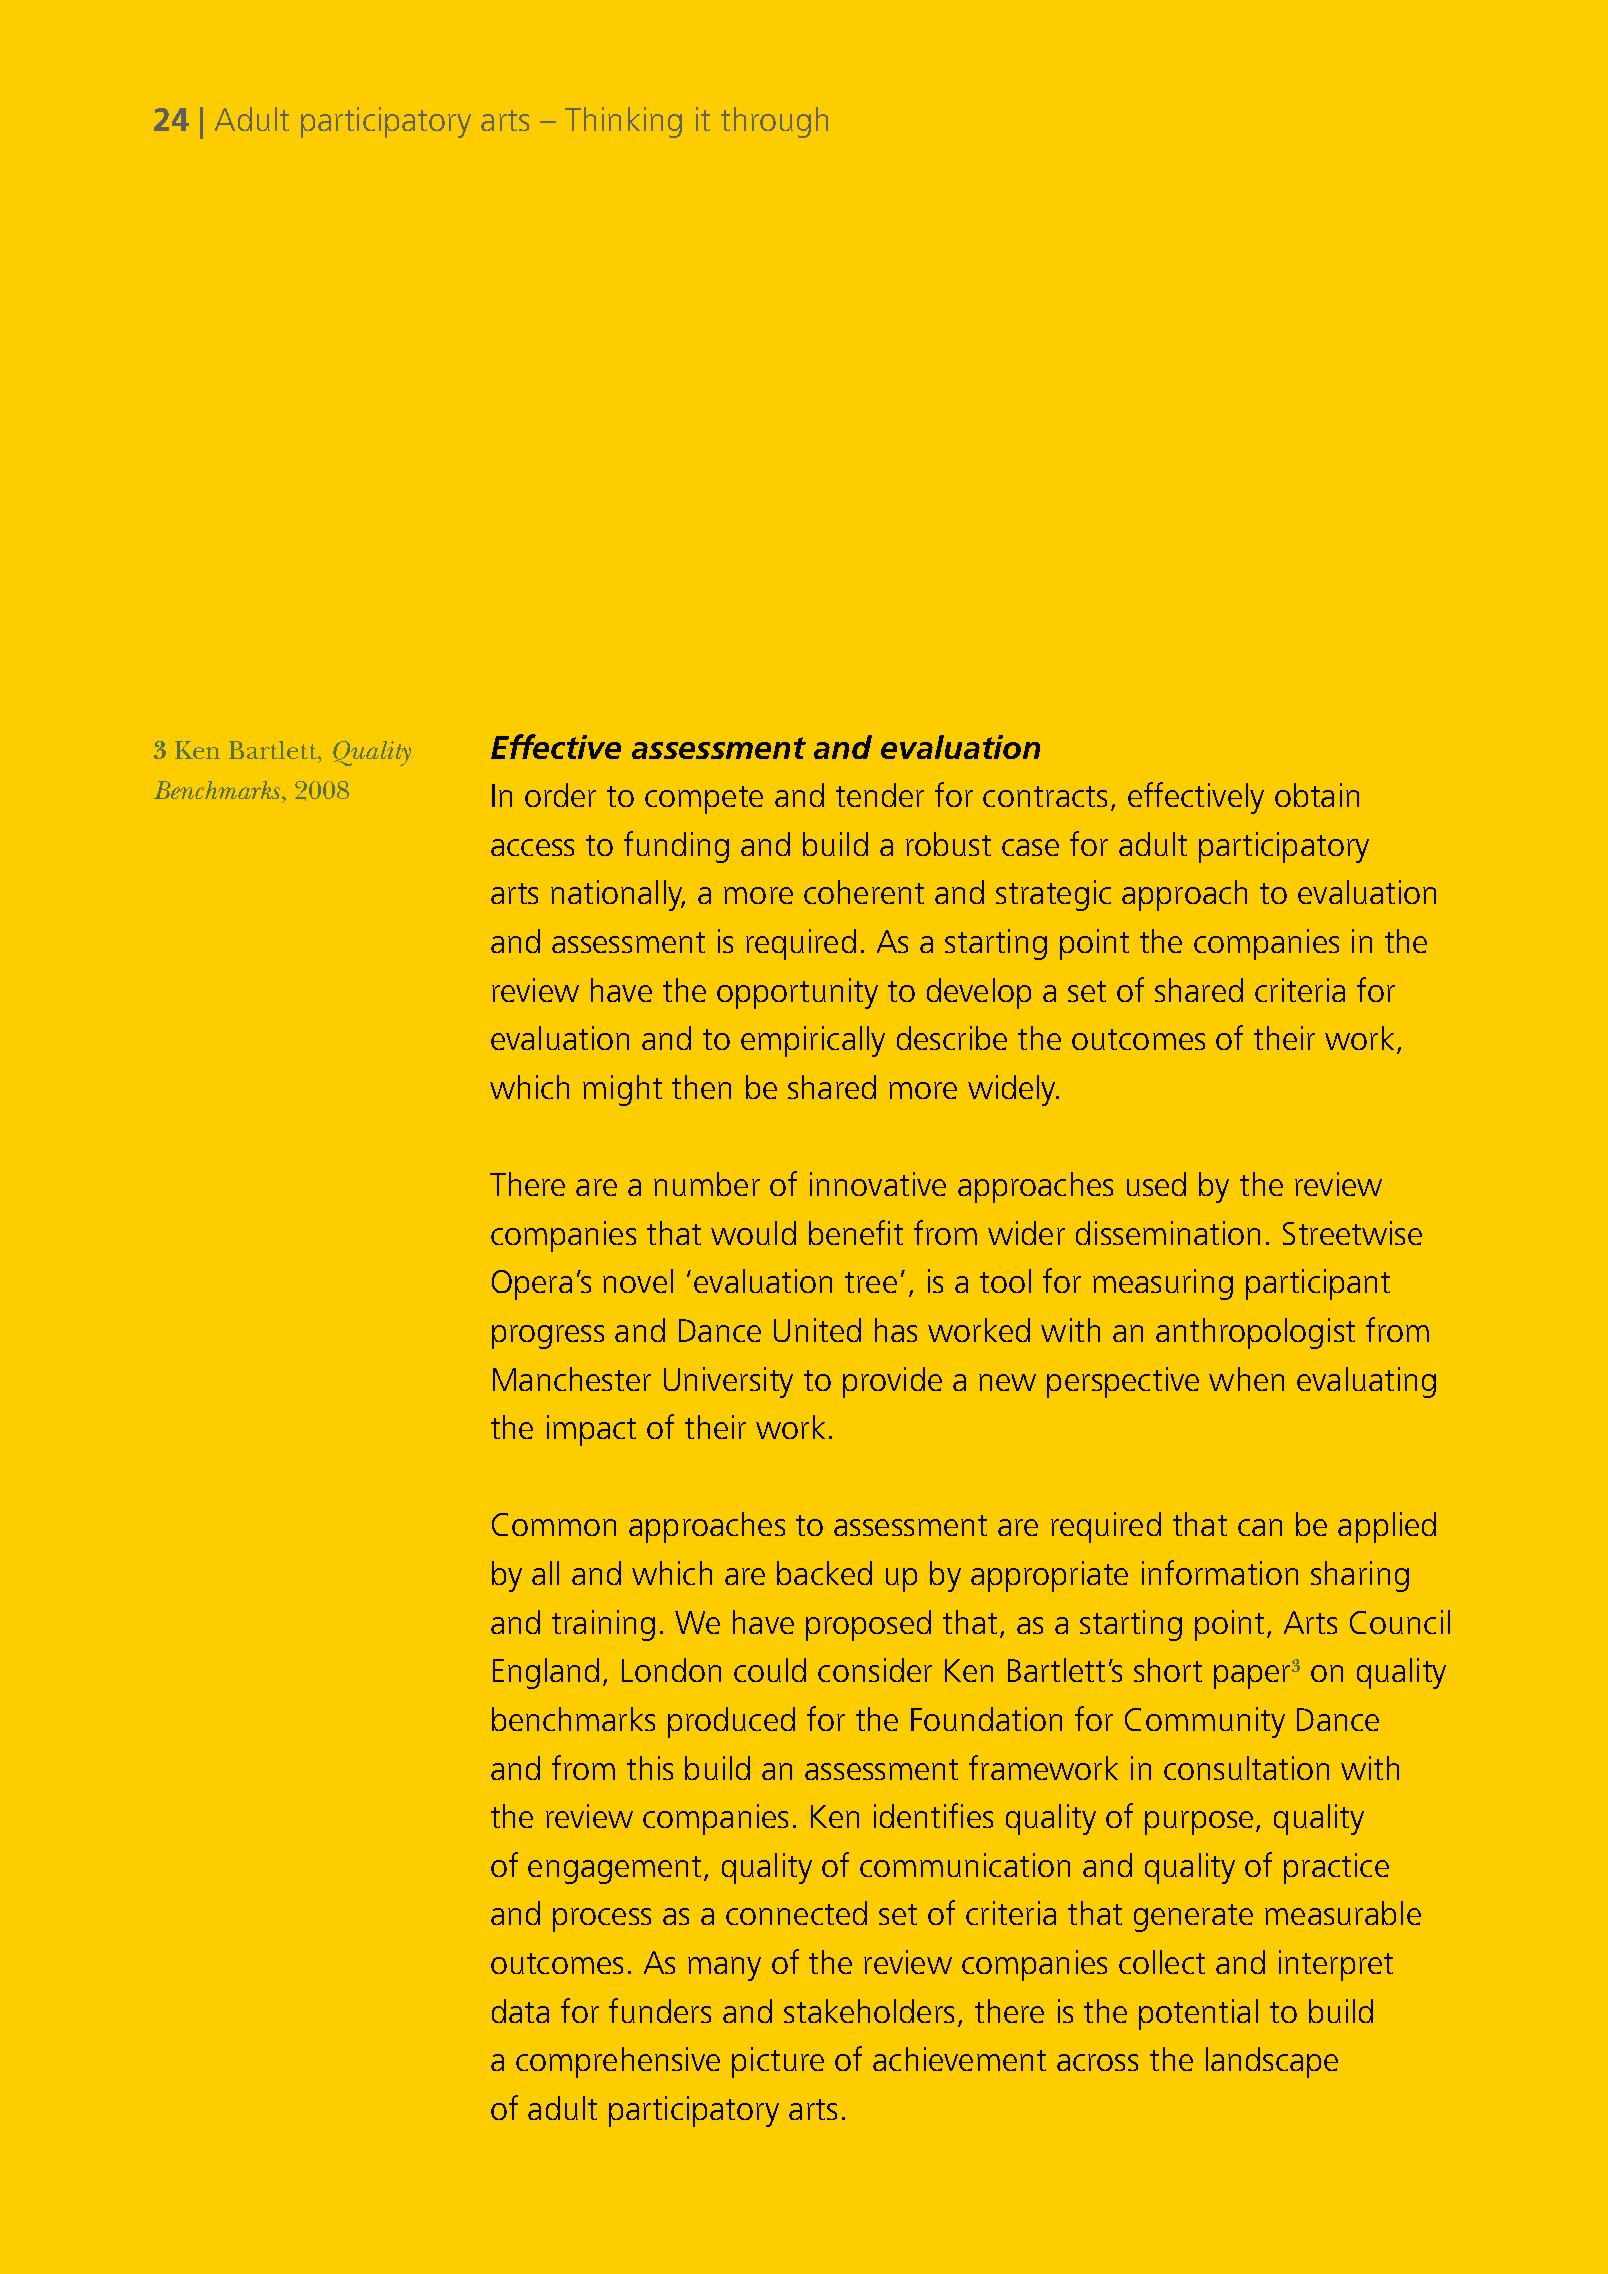 This screenshot has height=2274, width=1608. Describe the element at coordinates (623, 122) in the screenshot. I see `Thinking` at that location.
